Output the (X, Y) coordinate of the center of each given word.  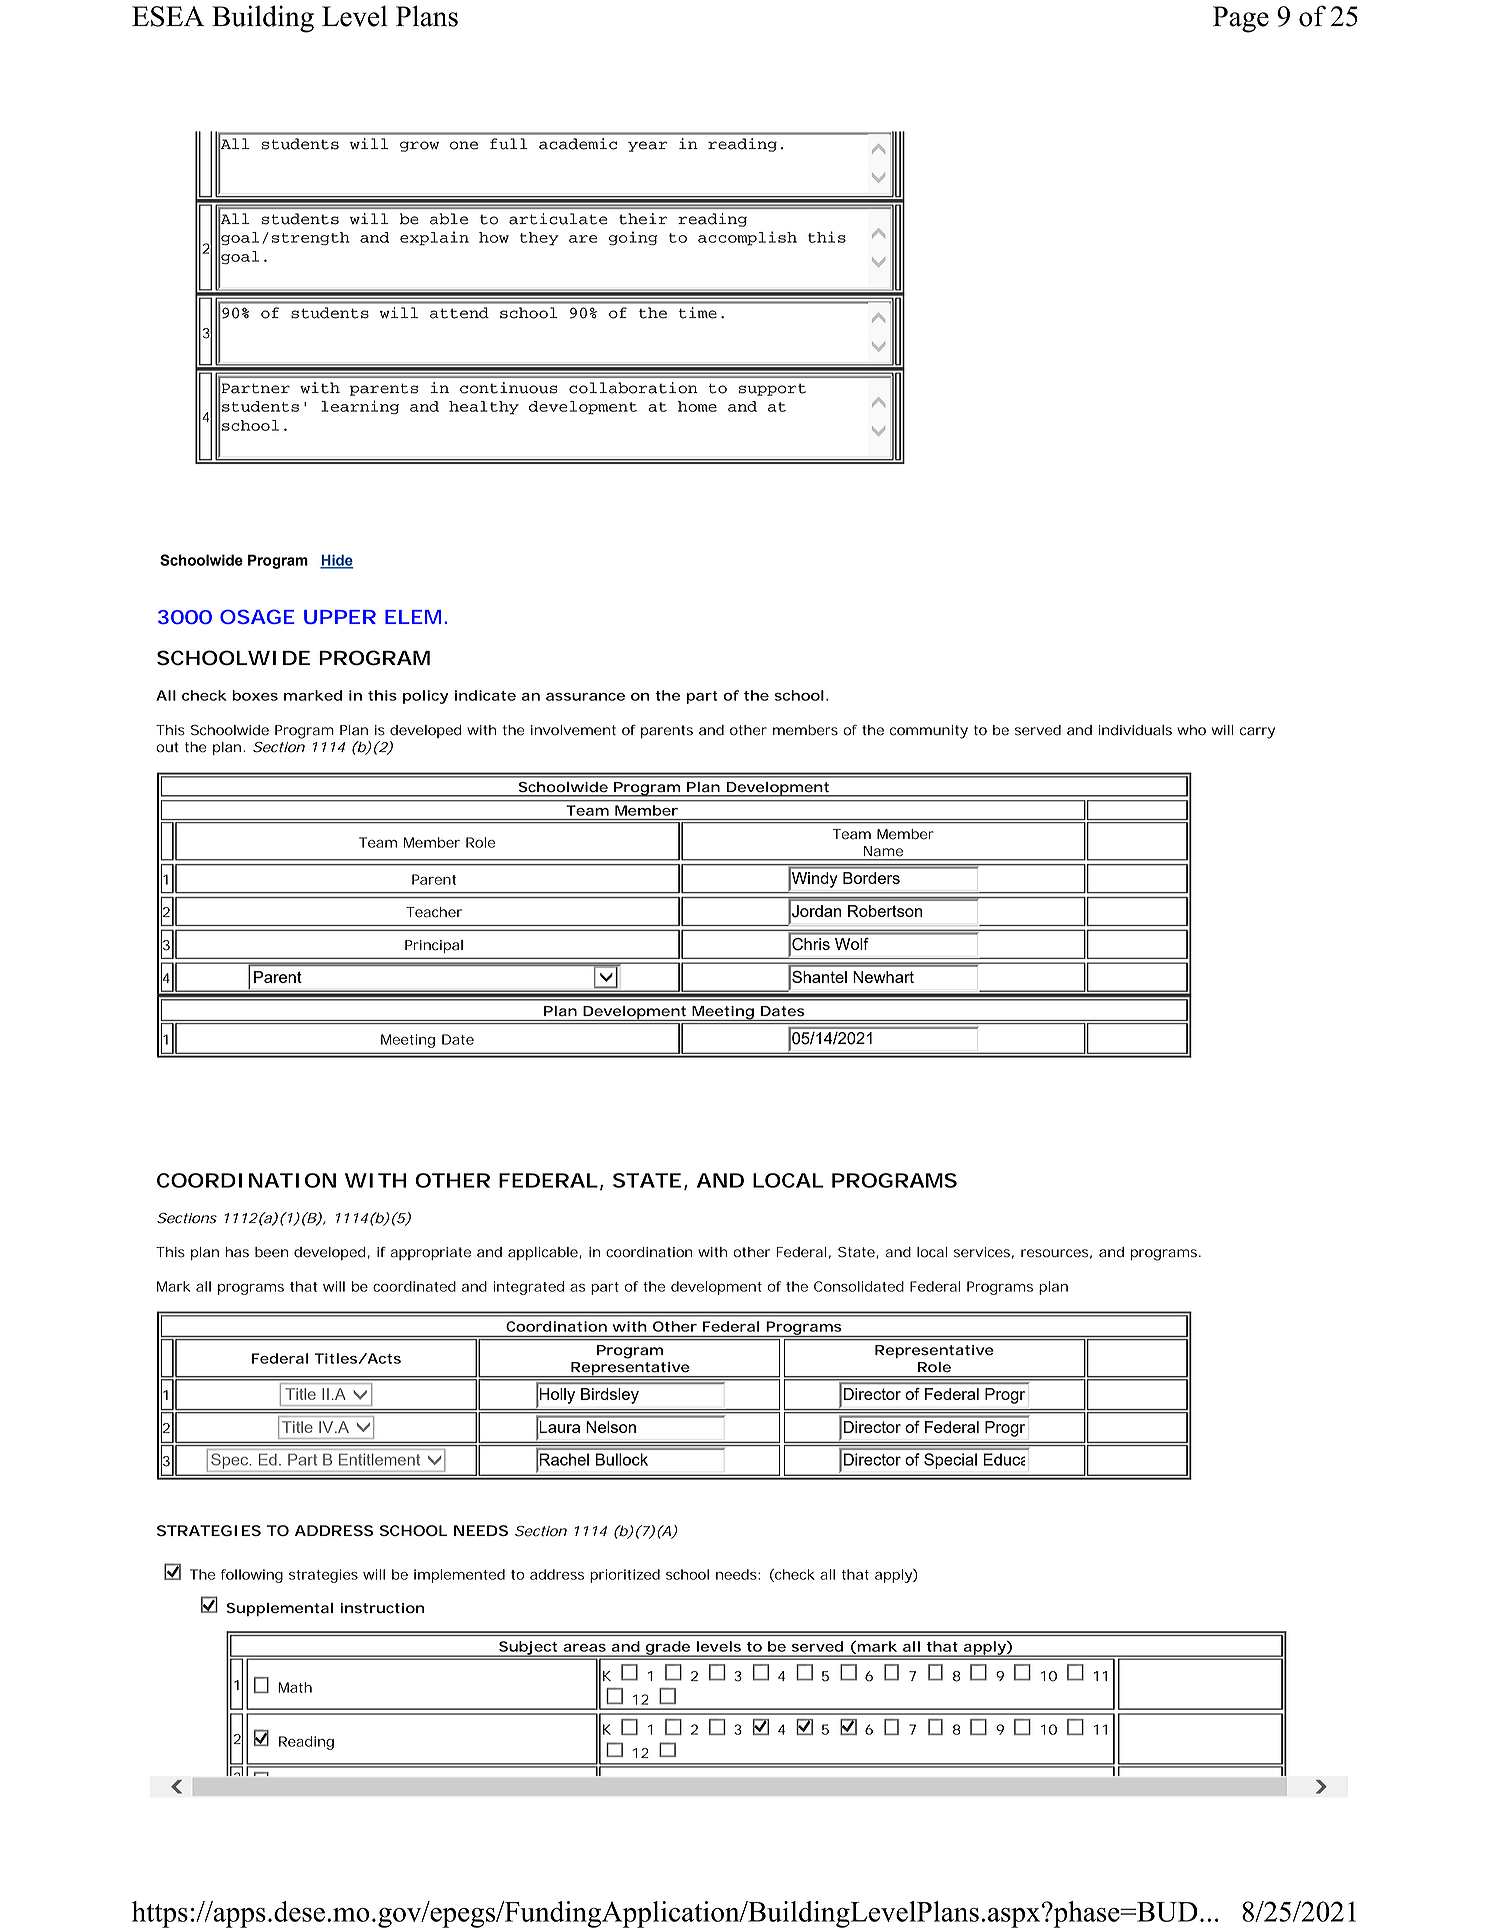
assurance (585, 697)
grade (667, 1649)
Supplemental (279, 1609)
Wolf (852, 944)
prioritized (625, 1576)
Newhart (883, 977)
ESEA (168, 16)
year (647, 146)
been (271, 1252)
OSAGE (257, 616)
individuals (1135, 730)
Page (1241, 19)
